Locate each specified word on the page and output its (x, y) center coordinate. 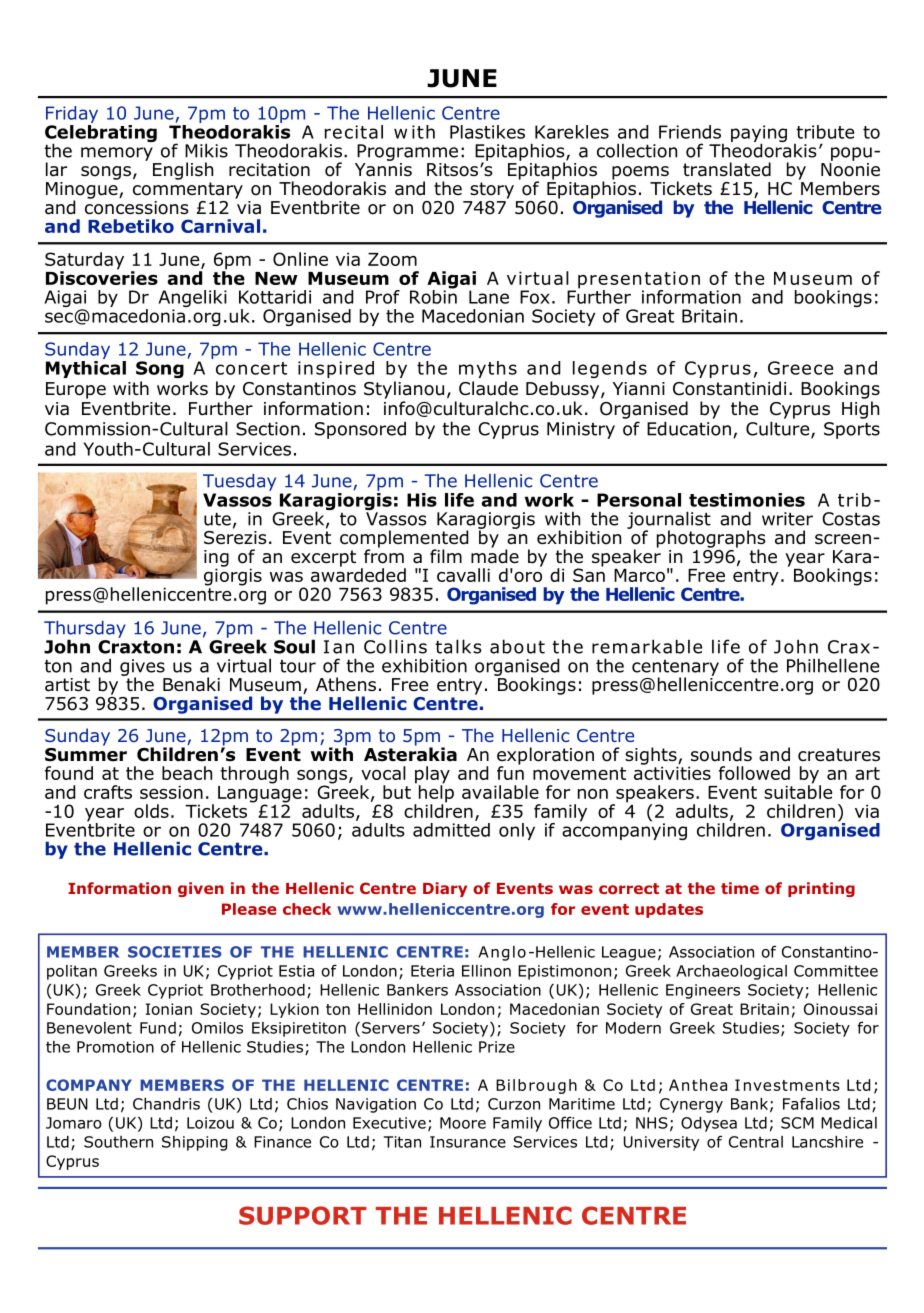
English (183, 171)
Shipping (194, 1143)
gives (142, 668)
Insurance (468, 1142)
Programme (407, 152)
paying (759, 135)
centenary (675, 669)
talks (458, 646)
